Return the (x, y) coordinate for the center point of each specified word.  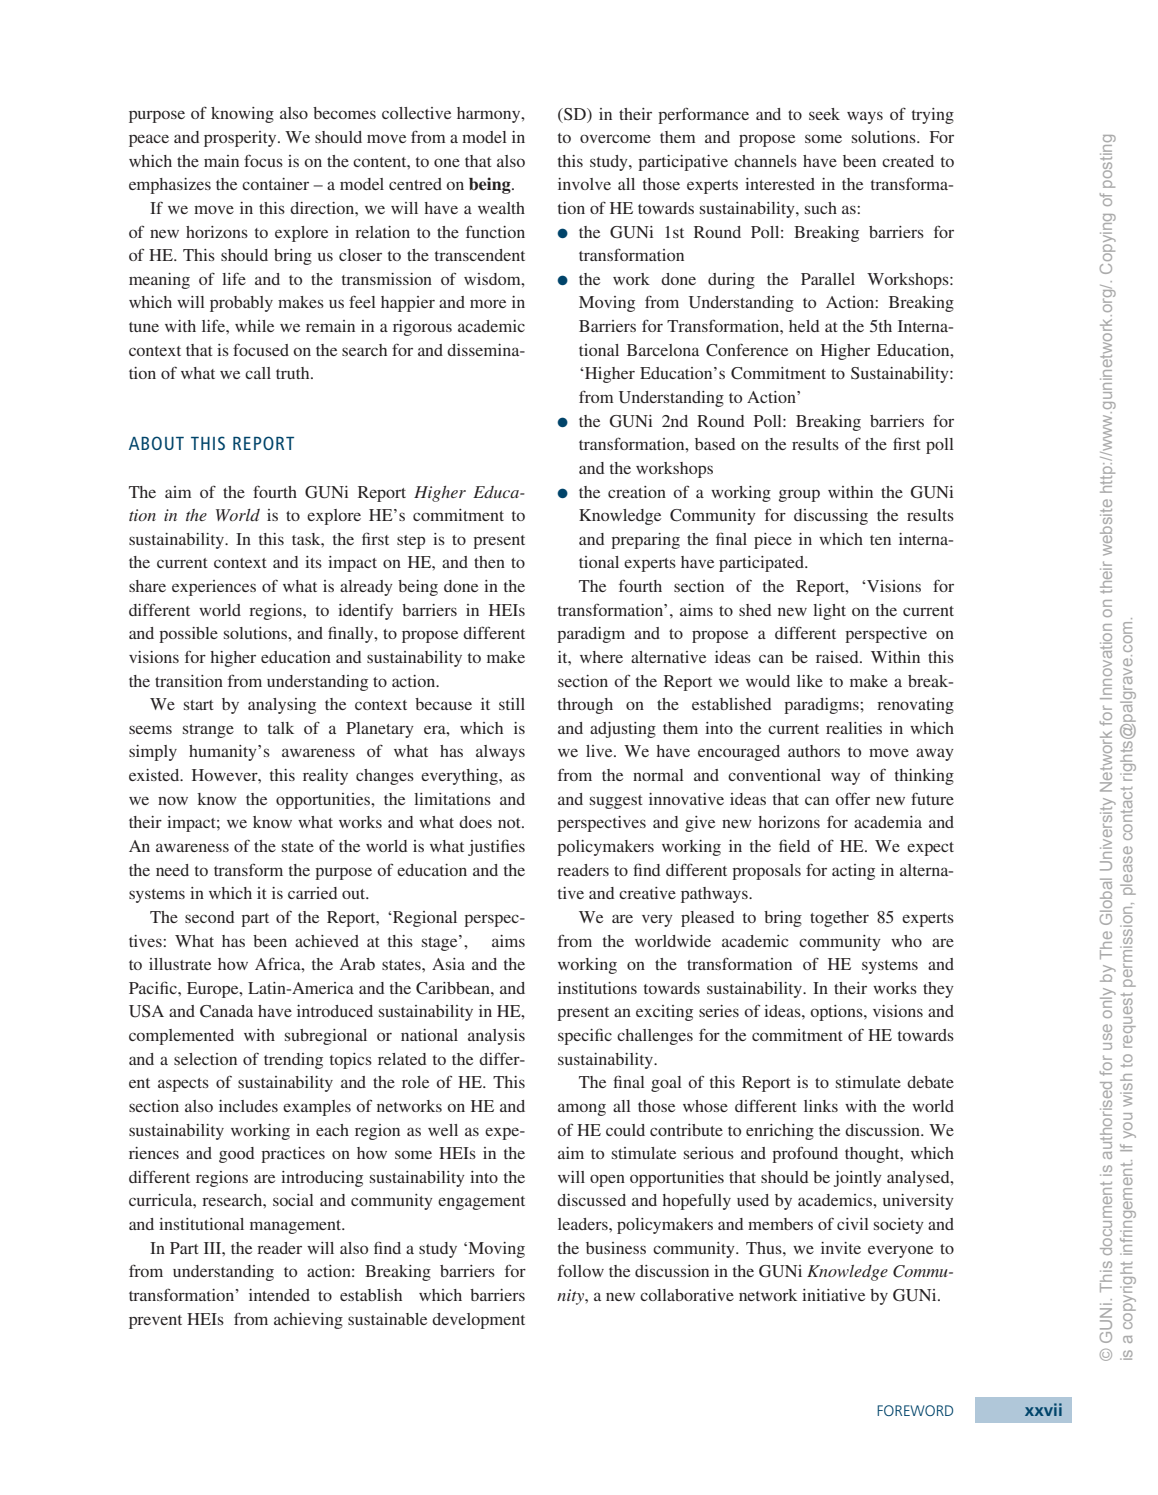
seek (824, 114)
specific (585, 1036)
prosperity (241, 139)
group (799, 495)
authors (814, 751)
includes (248, 1106)
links (821, 1106)
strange (208, 731)
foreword (915, 1410)
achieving (308, 1321)
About (156, 443)
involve (584, 184)
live (600, 751)
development (478, 1321)
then (489, 562)
